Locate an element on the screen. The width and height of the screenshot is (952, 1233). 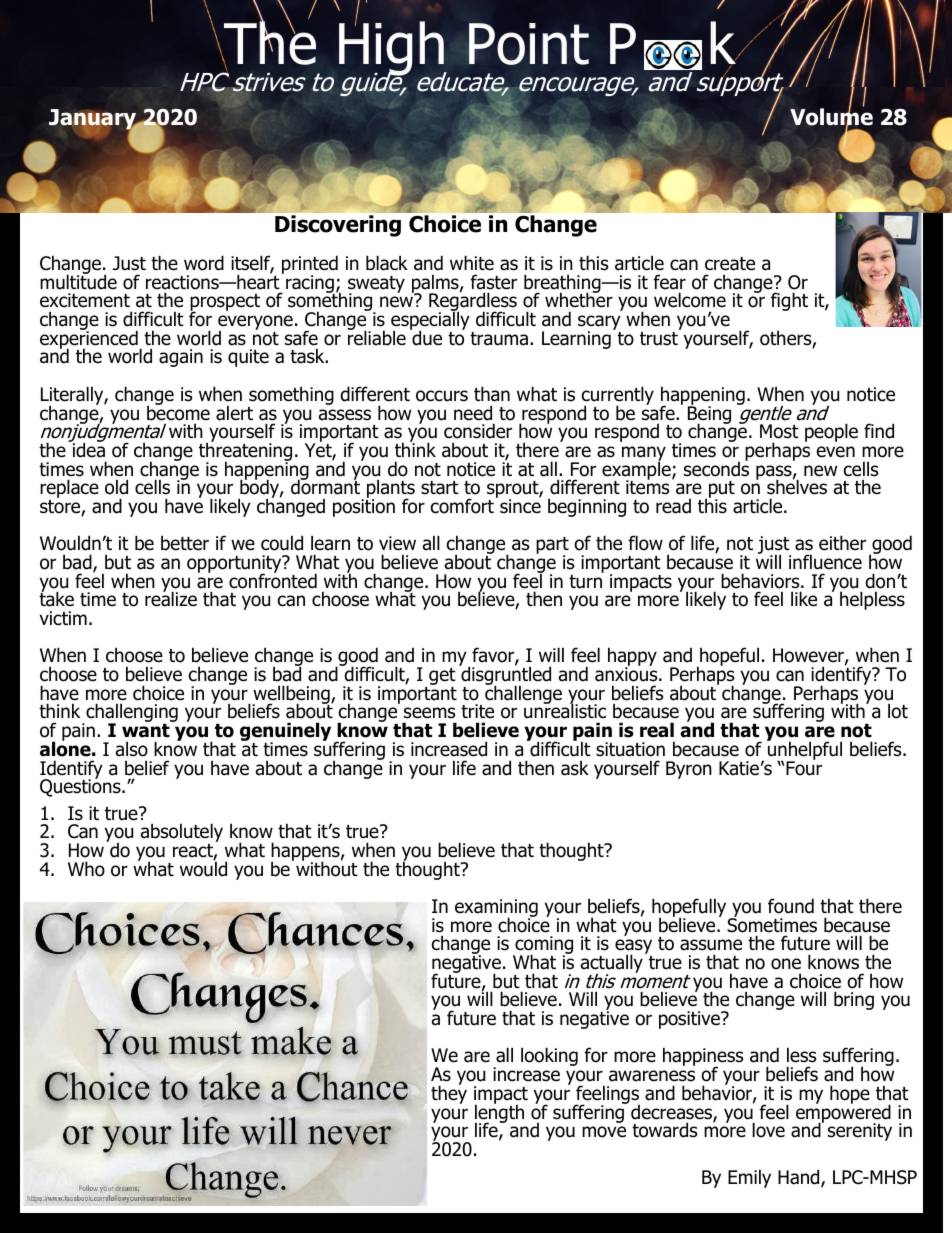
fight is located at coordinates (789, 301).
